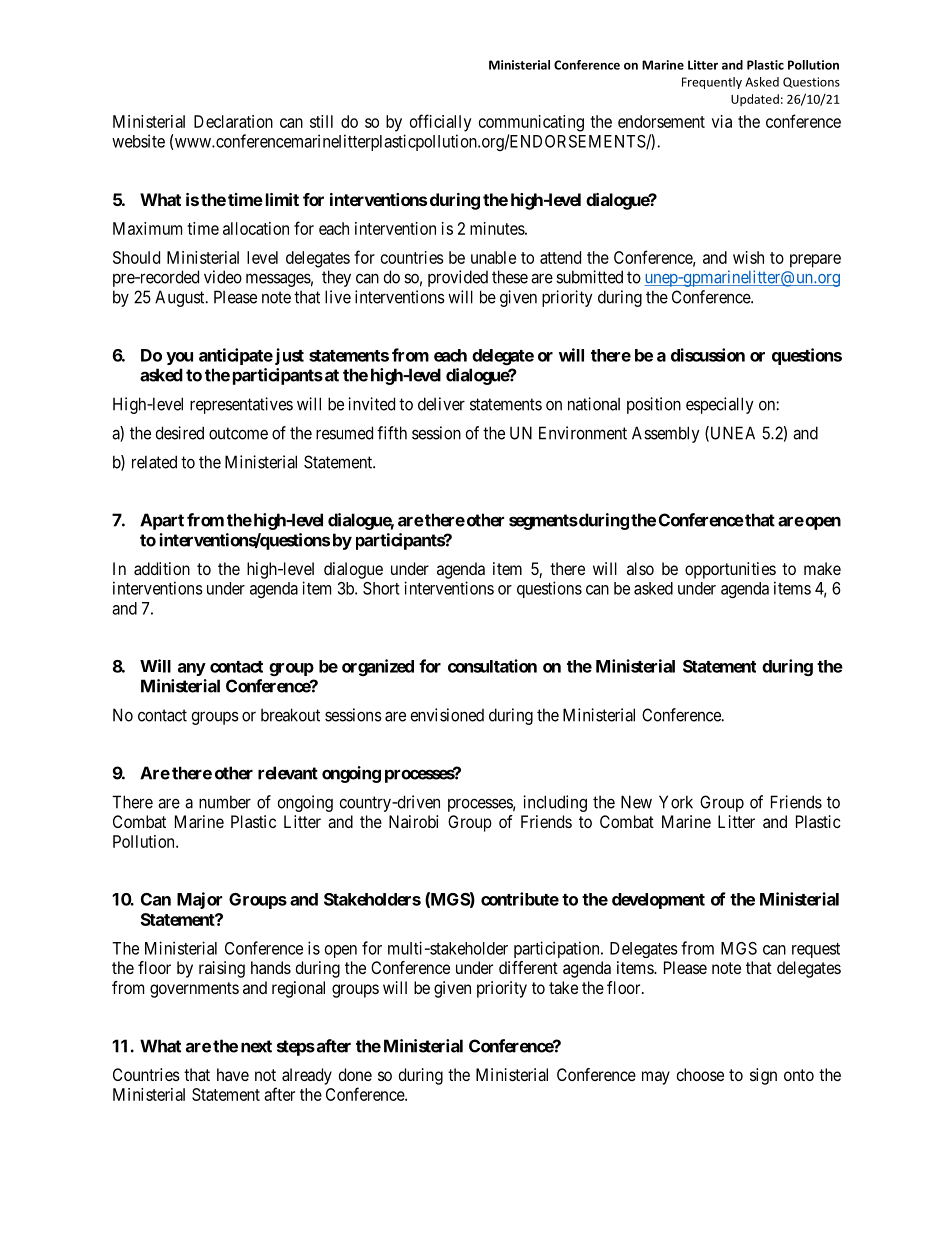 This screenshot has height=1233, width=952. Describe the element at coordinates (458, 278) in the screenshot. I see `provided` at that location.
